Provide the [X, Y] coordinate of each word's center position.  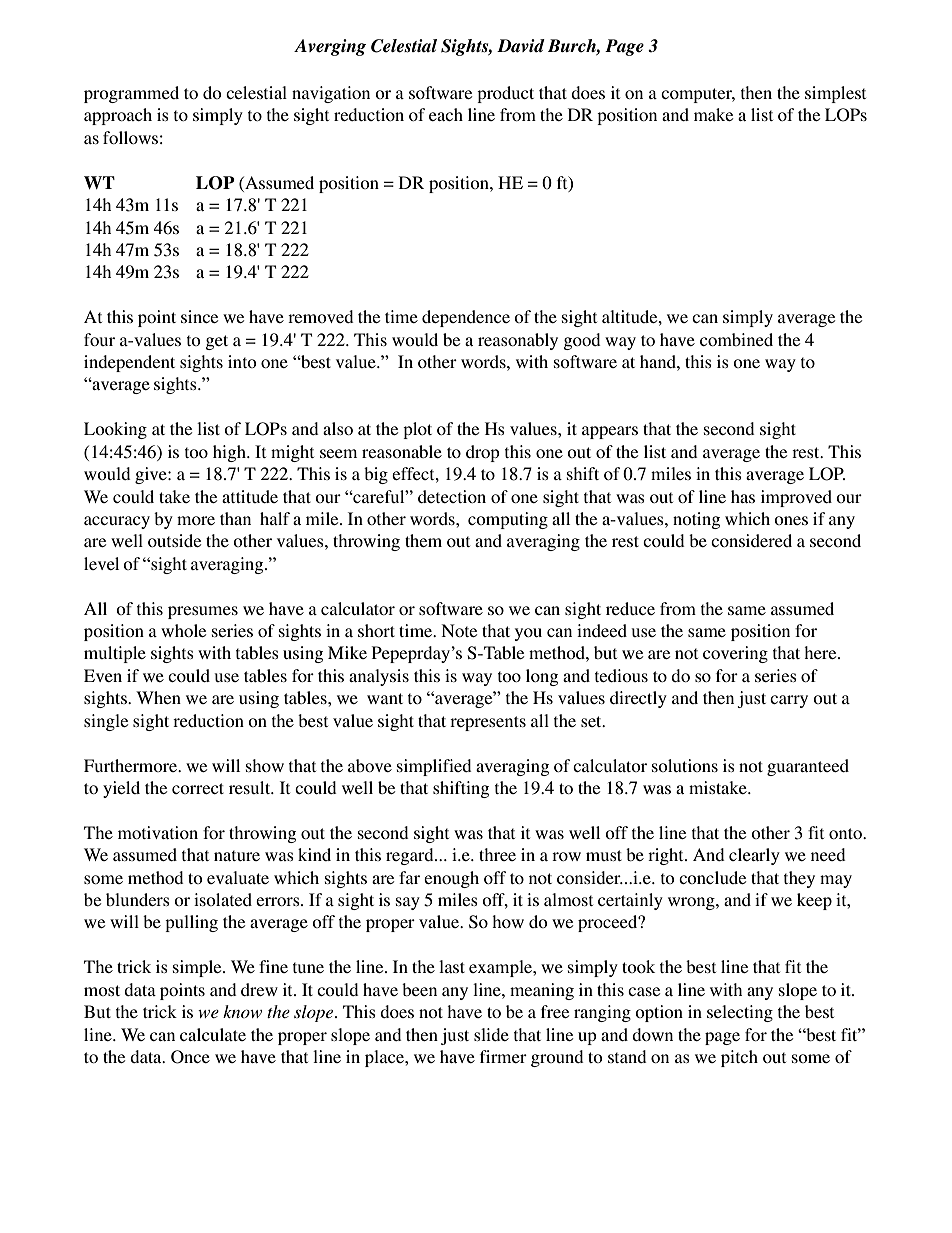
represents [488, 723]
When [158, 697]
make [713, 114]
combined [736, 339]
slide [491, 1034]
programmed [131, 94]
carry [789, 701]
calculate [213, 1034]
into [242, 361]
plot [417, 430]
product [505, 94]
